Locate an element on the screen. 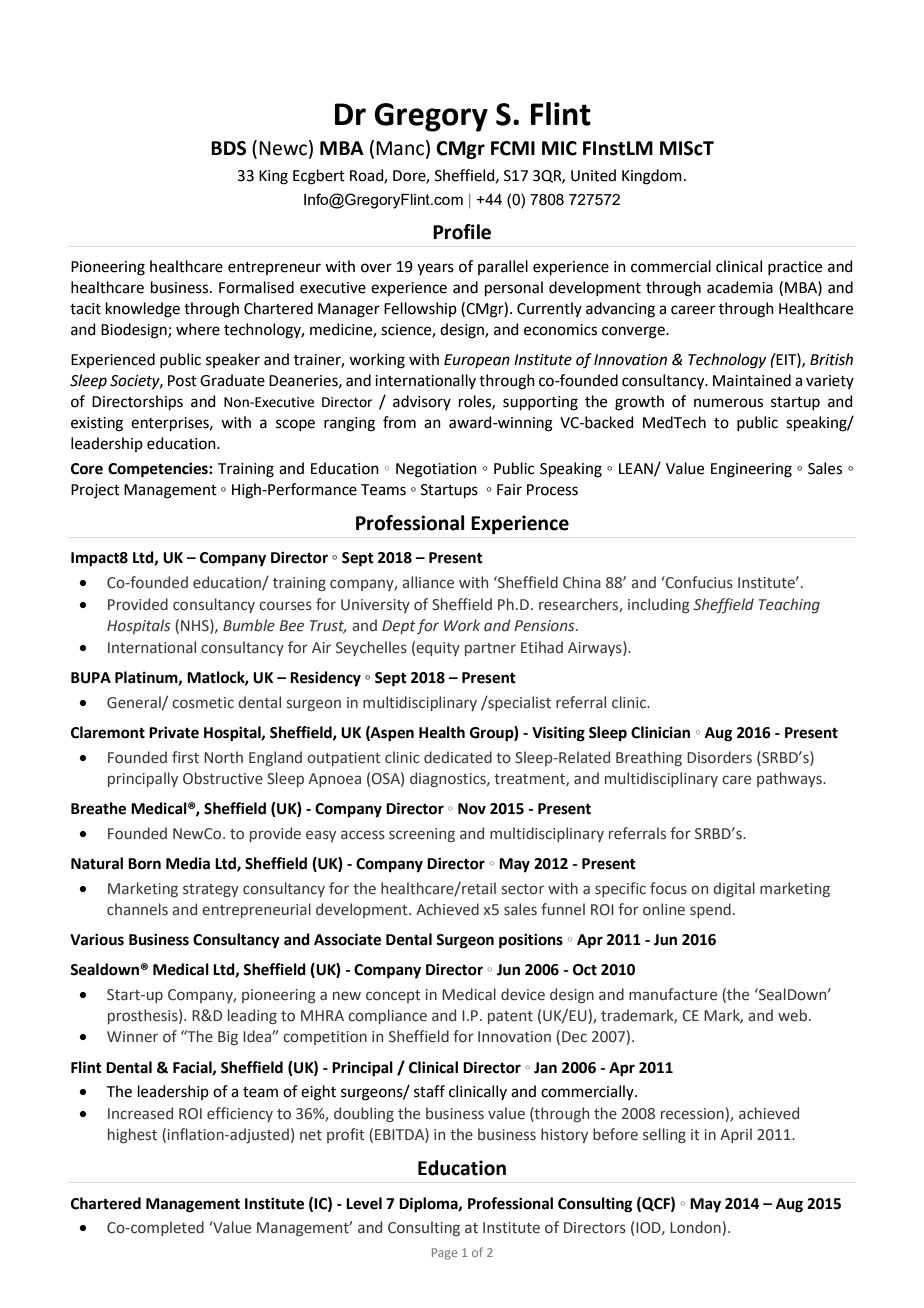 The width and height of the screenshot is (924, 1308). dedicated is located at coordinates (458, 757).
